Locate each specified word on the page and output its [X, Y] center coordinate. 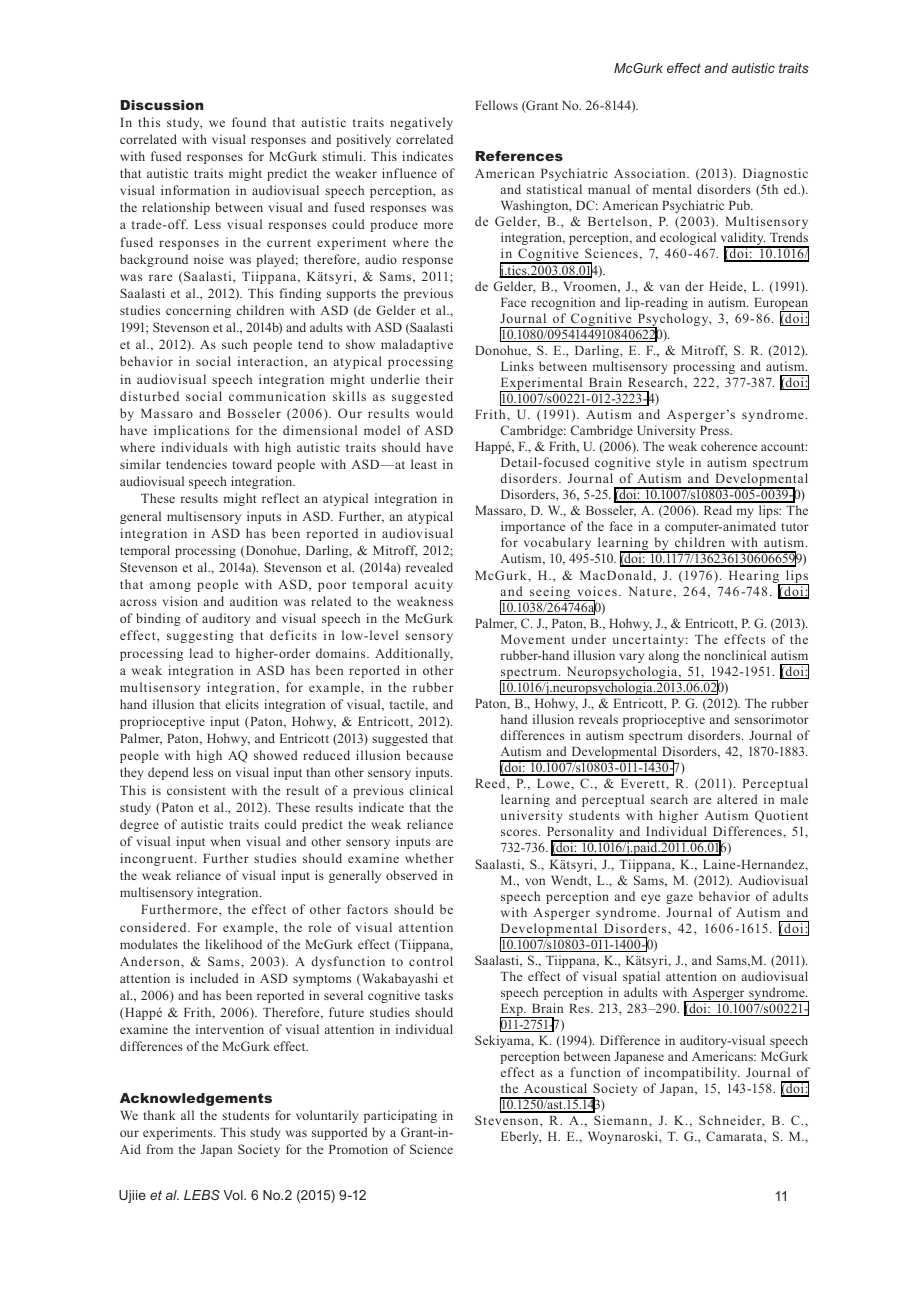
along [664, 656]
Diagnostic [775, 174]
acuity [434, 585]
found [249, 122]
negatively [421, 123]
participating [400, 1116]
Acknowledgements [196, 1099]
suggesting [200, 636]
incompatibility [692, 1073]
